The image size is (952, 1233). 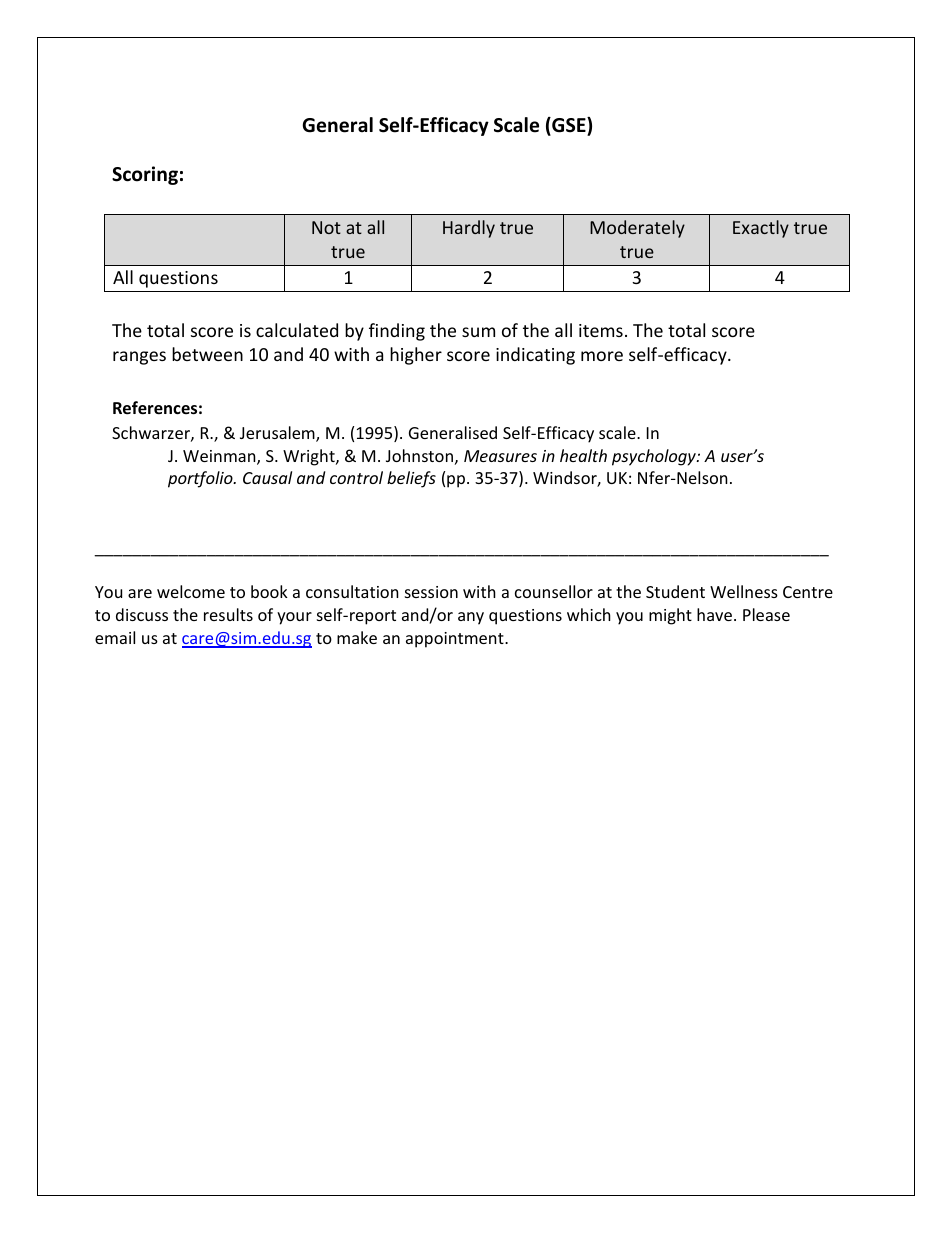 I want to click on any, so click(x=471, y=618).
